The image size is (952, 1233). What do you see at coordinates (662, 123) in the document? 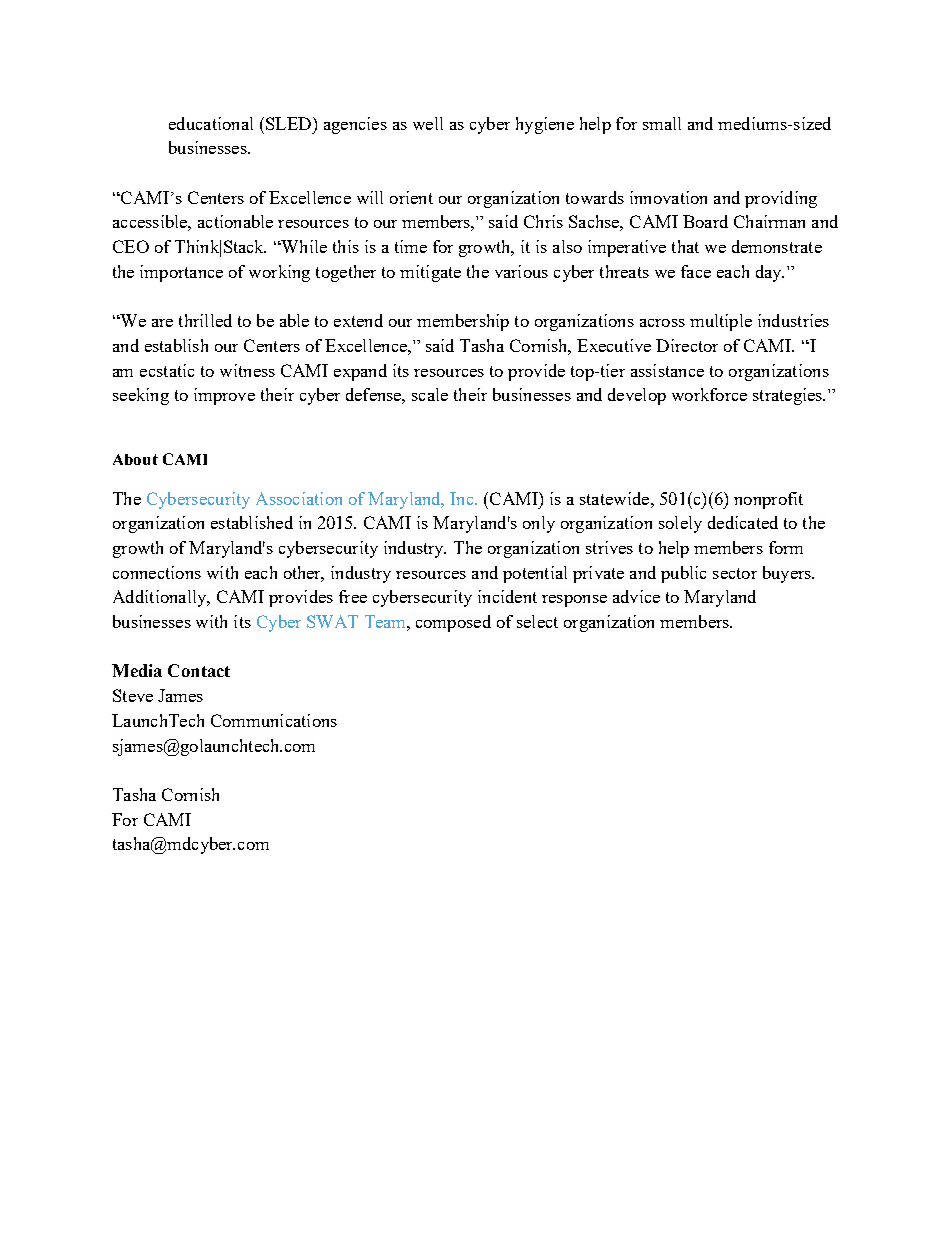
I see `small` at bounding box center [662, 123].
